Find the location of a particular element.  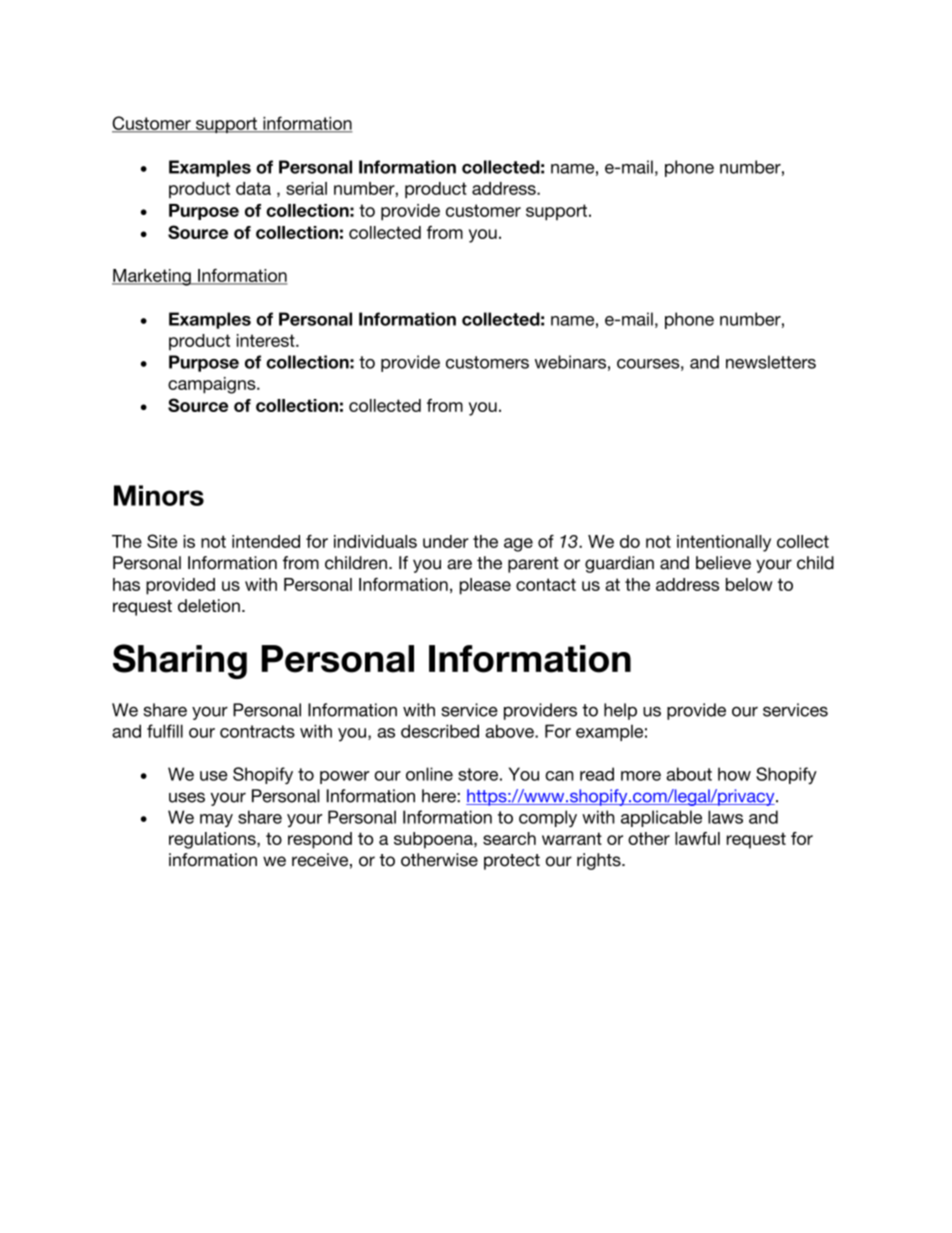

regulations is located at coordinates (213, 840).
